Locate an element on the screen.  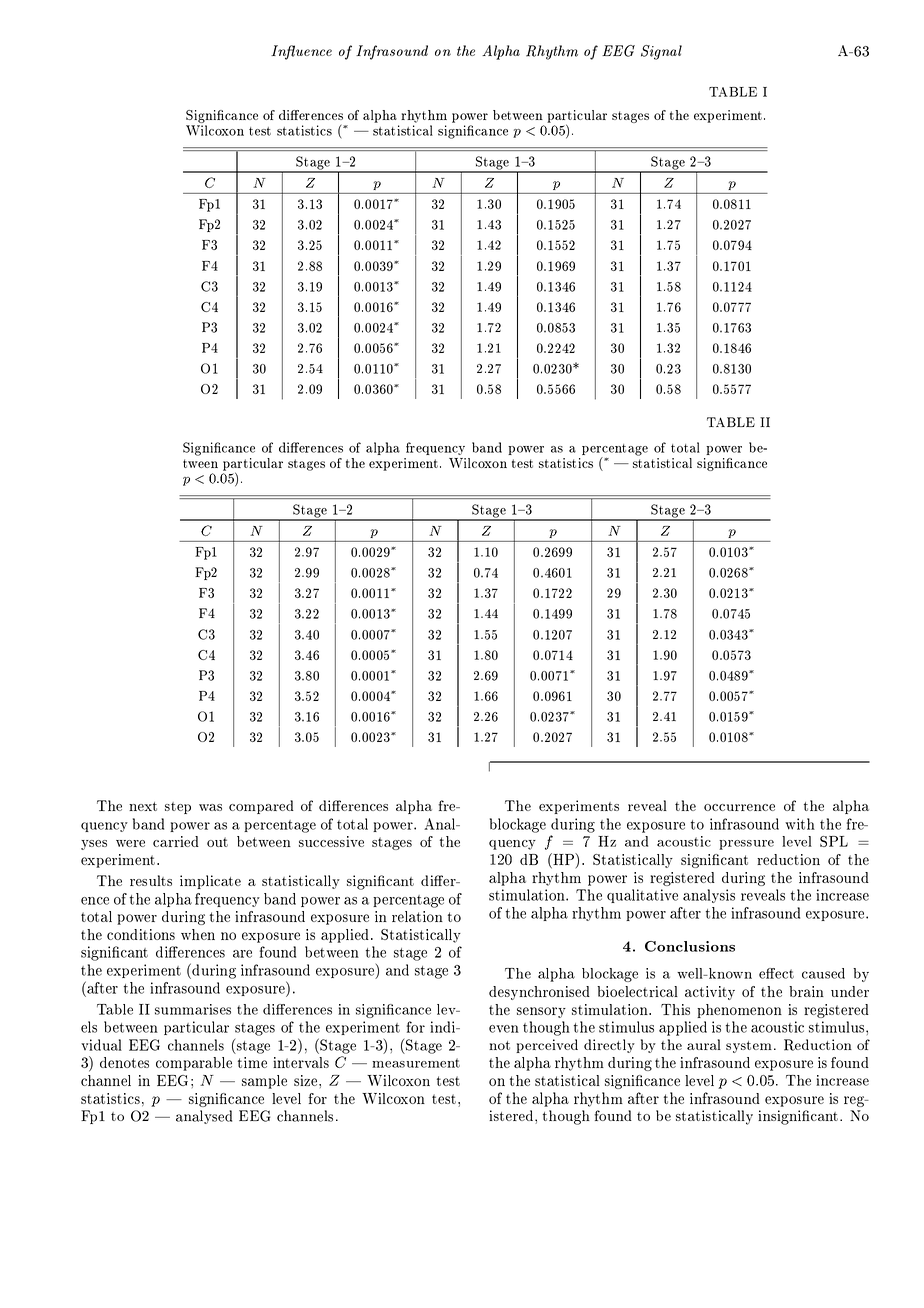
next is located at coordinates (143, 806).
